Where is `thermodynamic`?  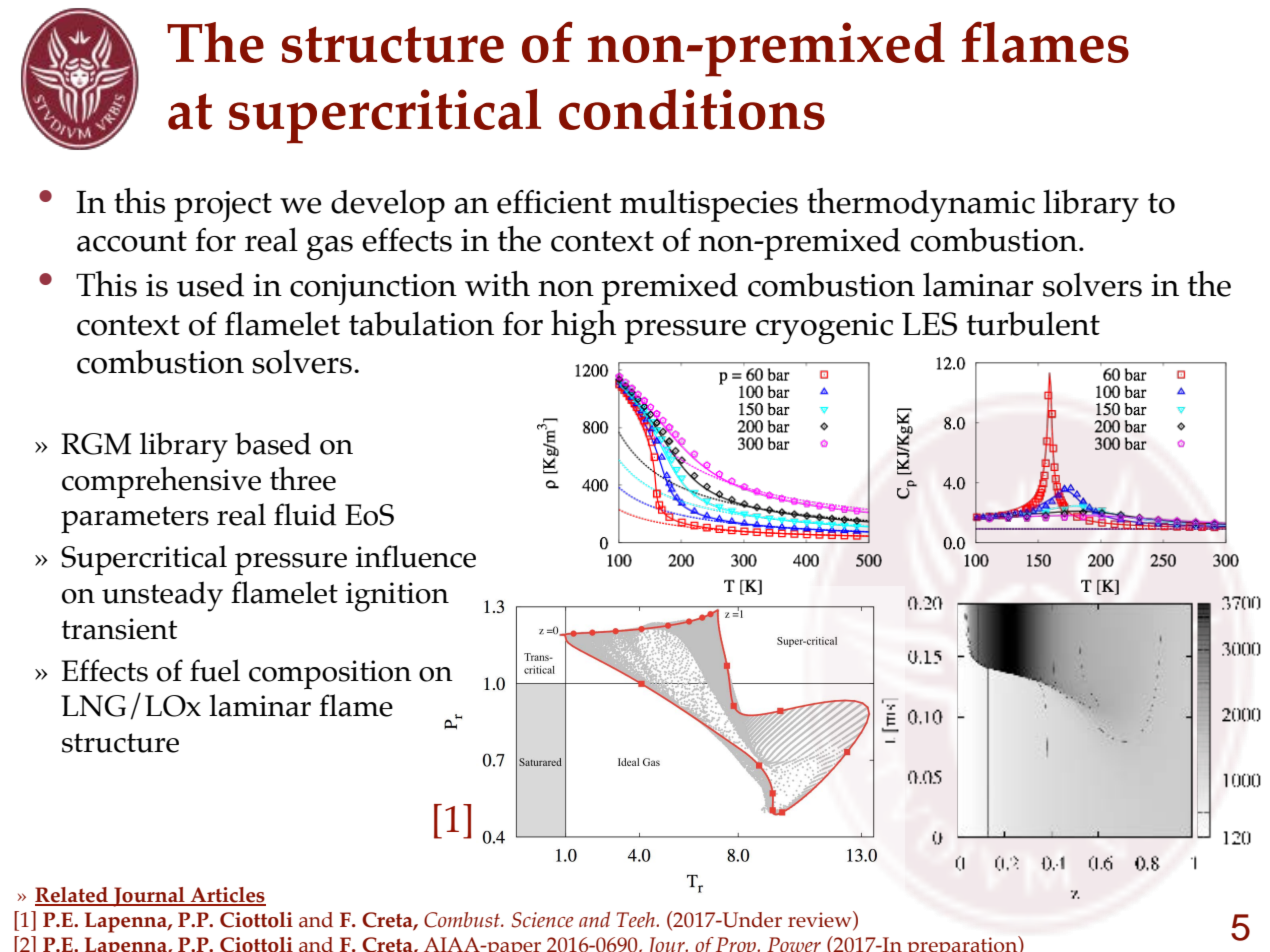
thermodynamic is located at coordinates (921, 205).
